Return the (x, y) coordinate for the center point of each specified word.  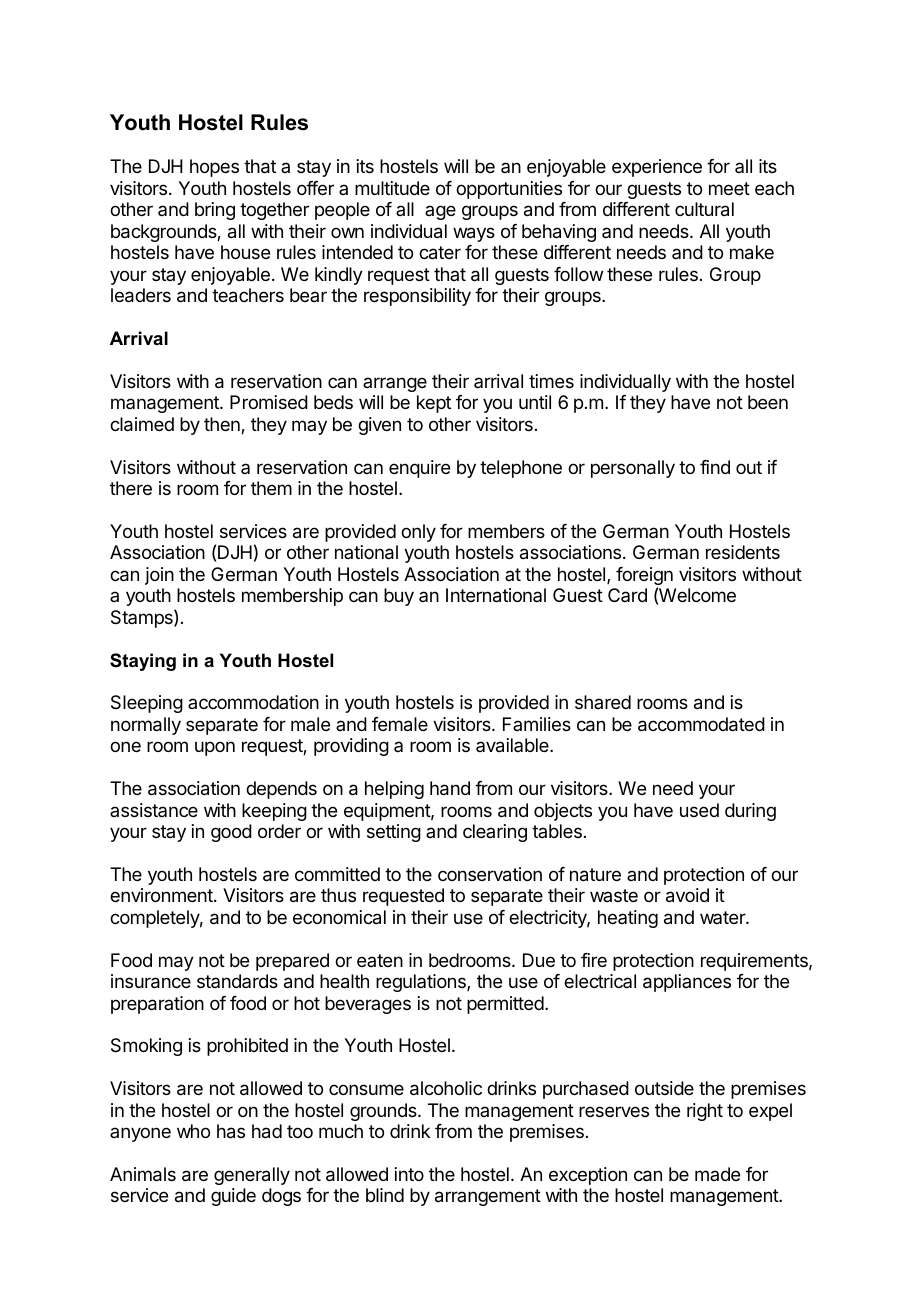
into (409, 1174)
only (418, 533)
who (193, 1131)
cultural (704, 209)
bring (215, 211)
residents (743, 552)
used (699, 810)
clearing (495, 833)
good (231, 833)
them (271, 488)
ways (474, 234)
